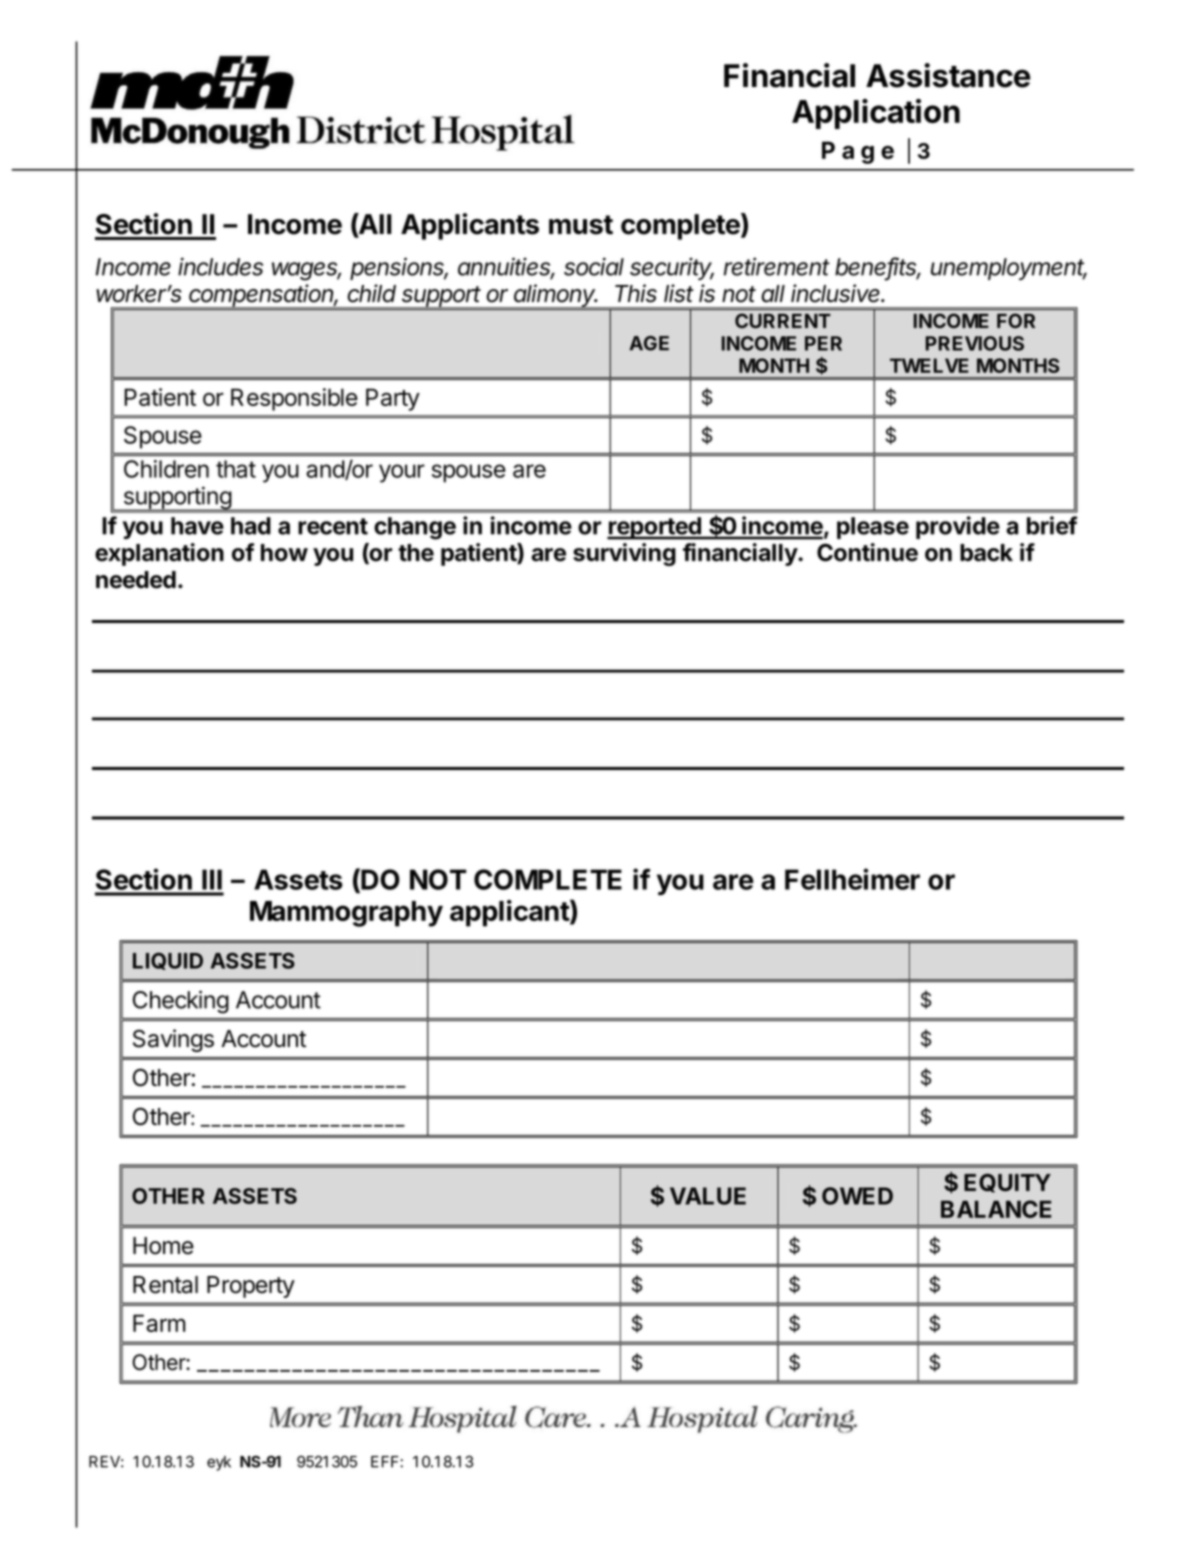 The width and height of the document is (1191, 1541). What do you see at coordinates (220, 266) in the document?
I see `includes` at bounding box center [220, 266].
